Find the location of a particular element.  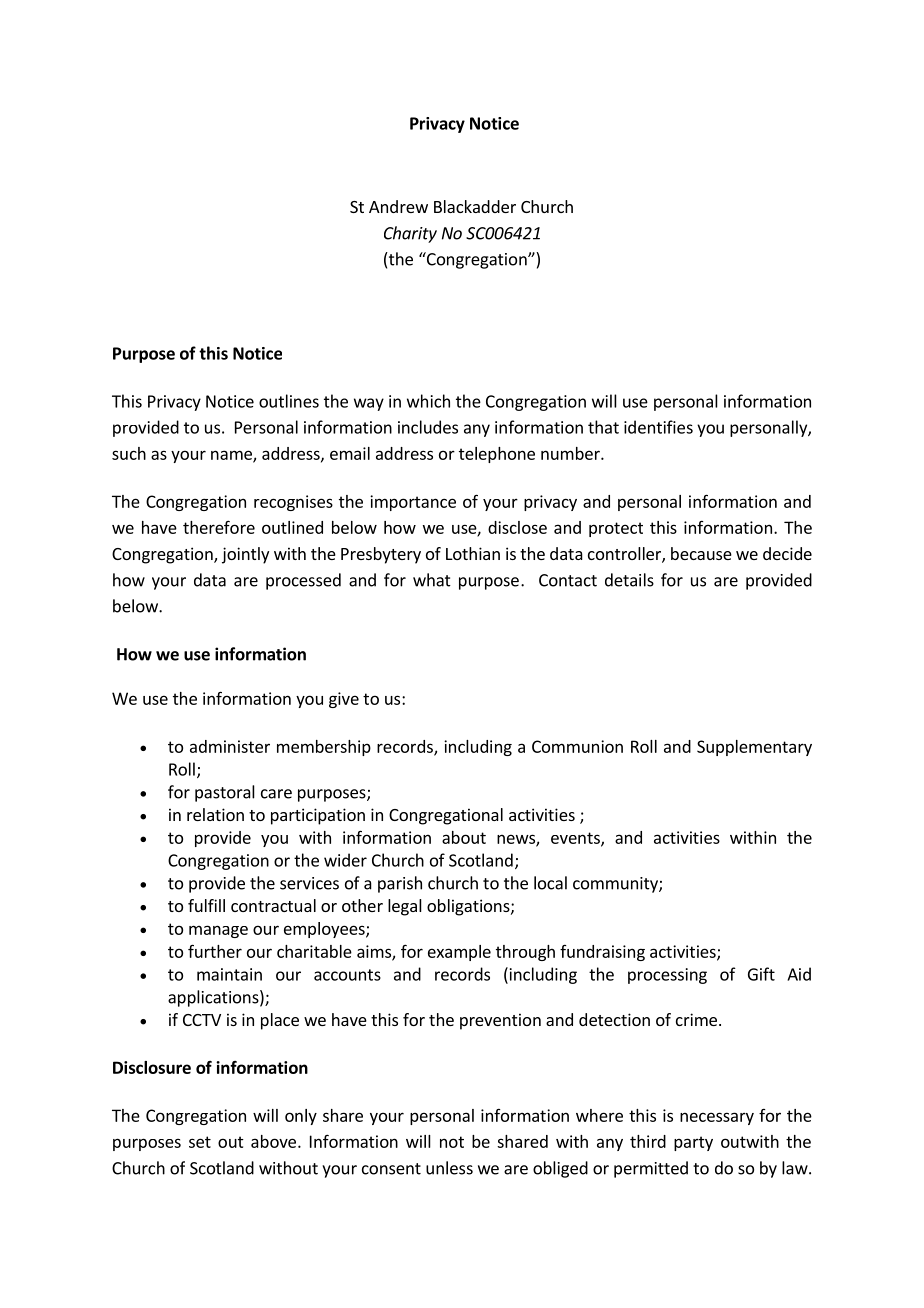

Blackadder is located at coordinates (475, 206).
